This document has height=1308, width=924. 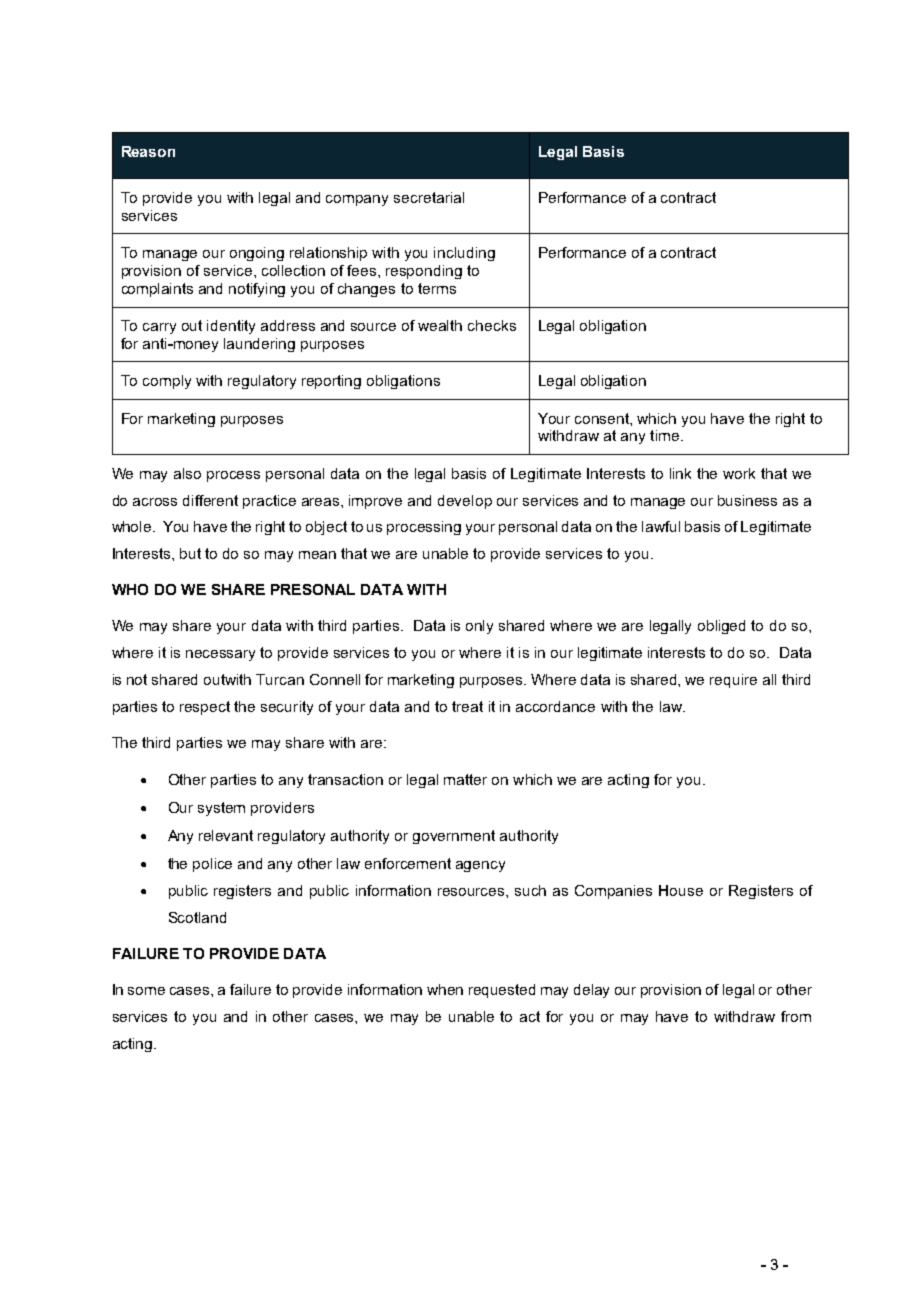 What do you see at coordinates (464, 254) in the document?
I see `including` at bounding box center [464, 254].
